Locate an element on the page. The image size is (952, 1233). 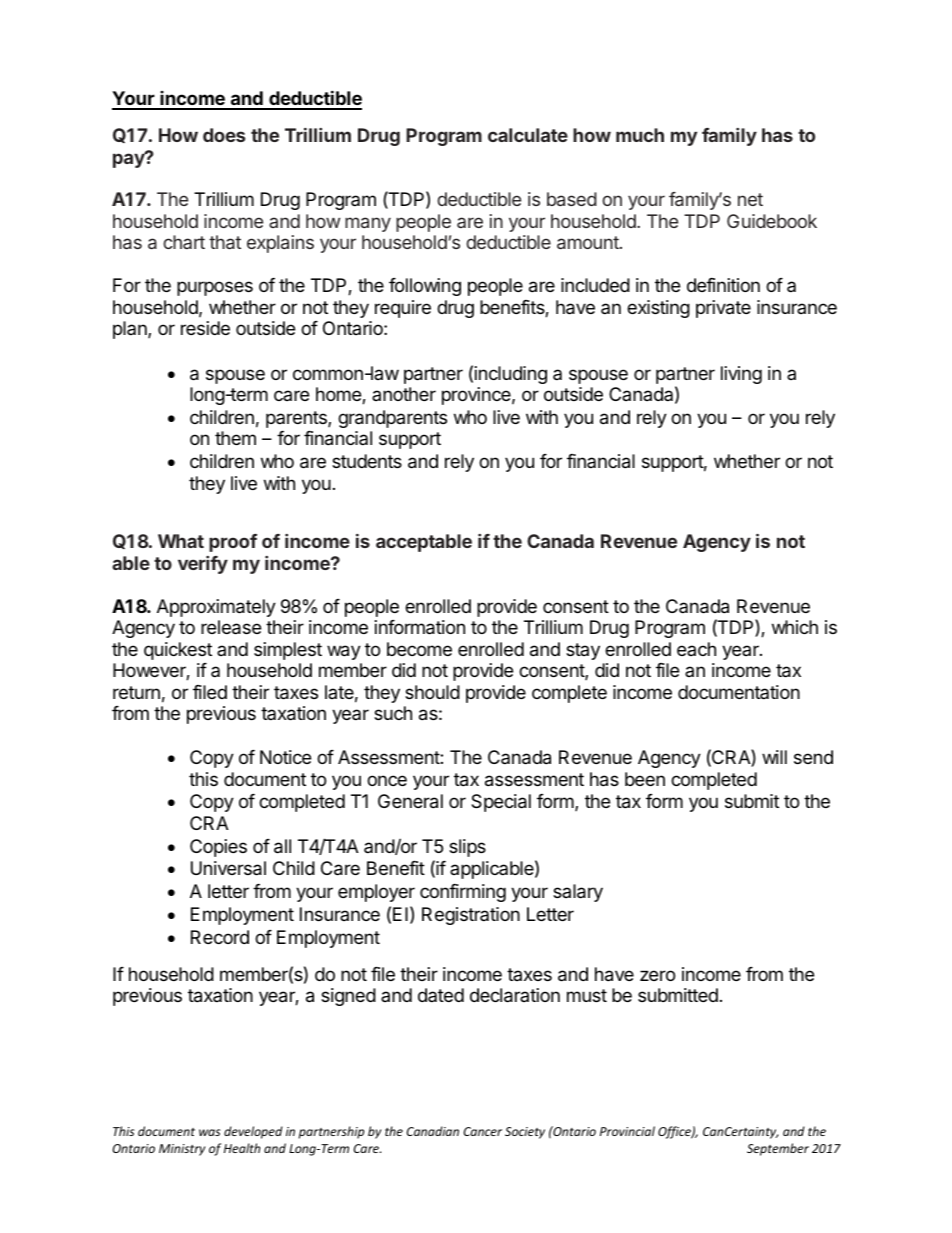
release is located at coordinates (231, 627).
